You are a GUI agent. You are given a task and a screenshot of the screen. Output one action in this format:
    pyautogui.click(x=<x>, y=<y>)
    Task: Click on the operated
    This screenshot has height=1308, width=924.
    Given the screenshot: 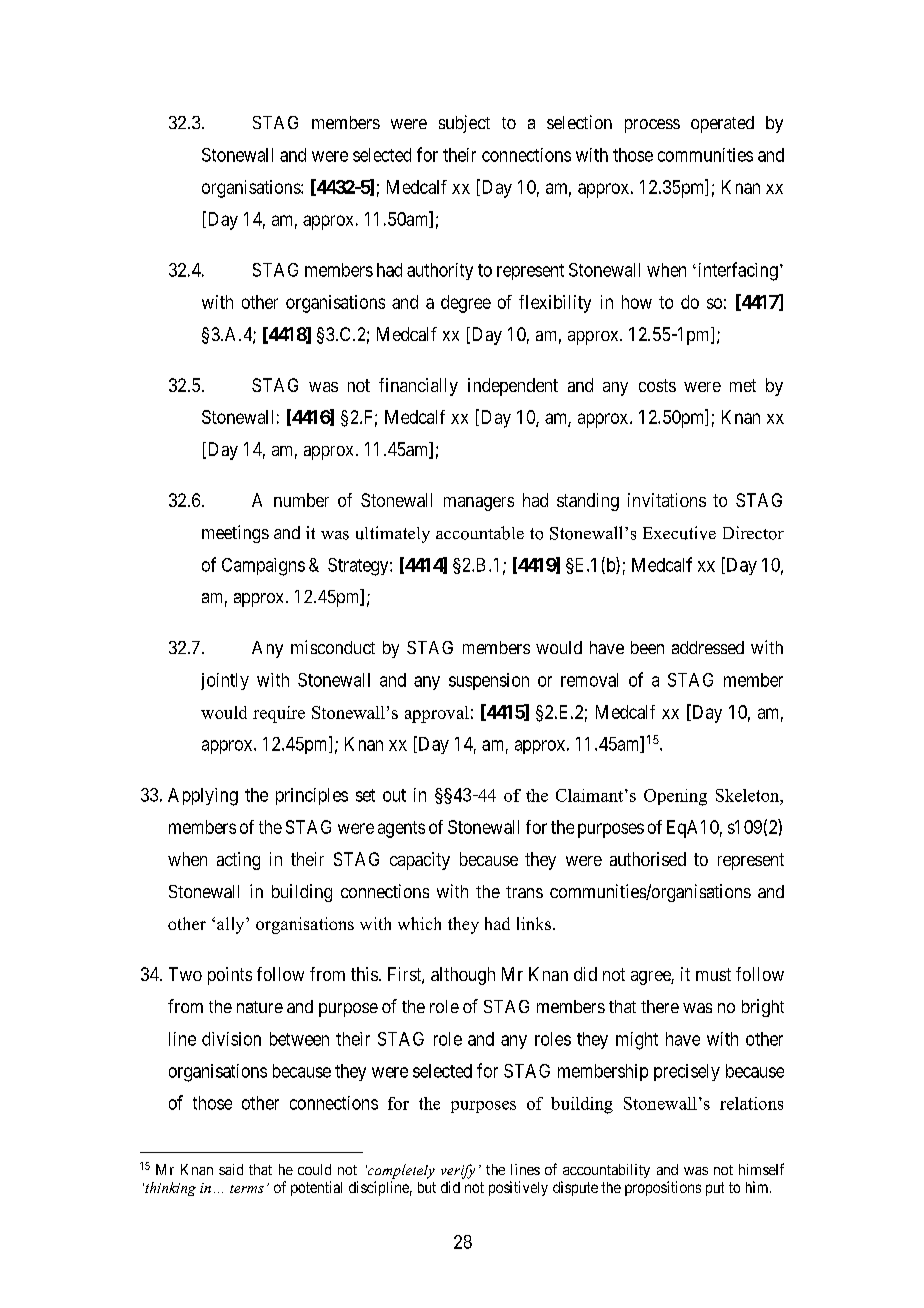 What is the action you would take?
    pyautogui.click(x=722, y=124)
